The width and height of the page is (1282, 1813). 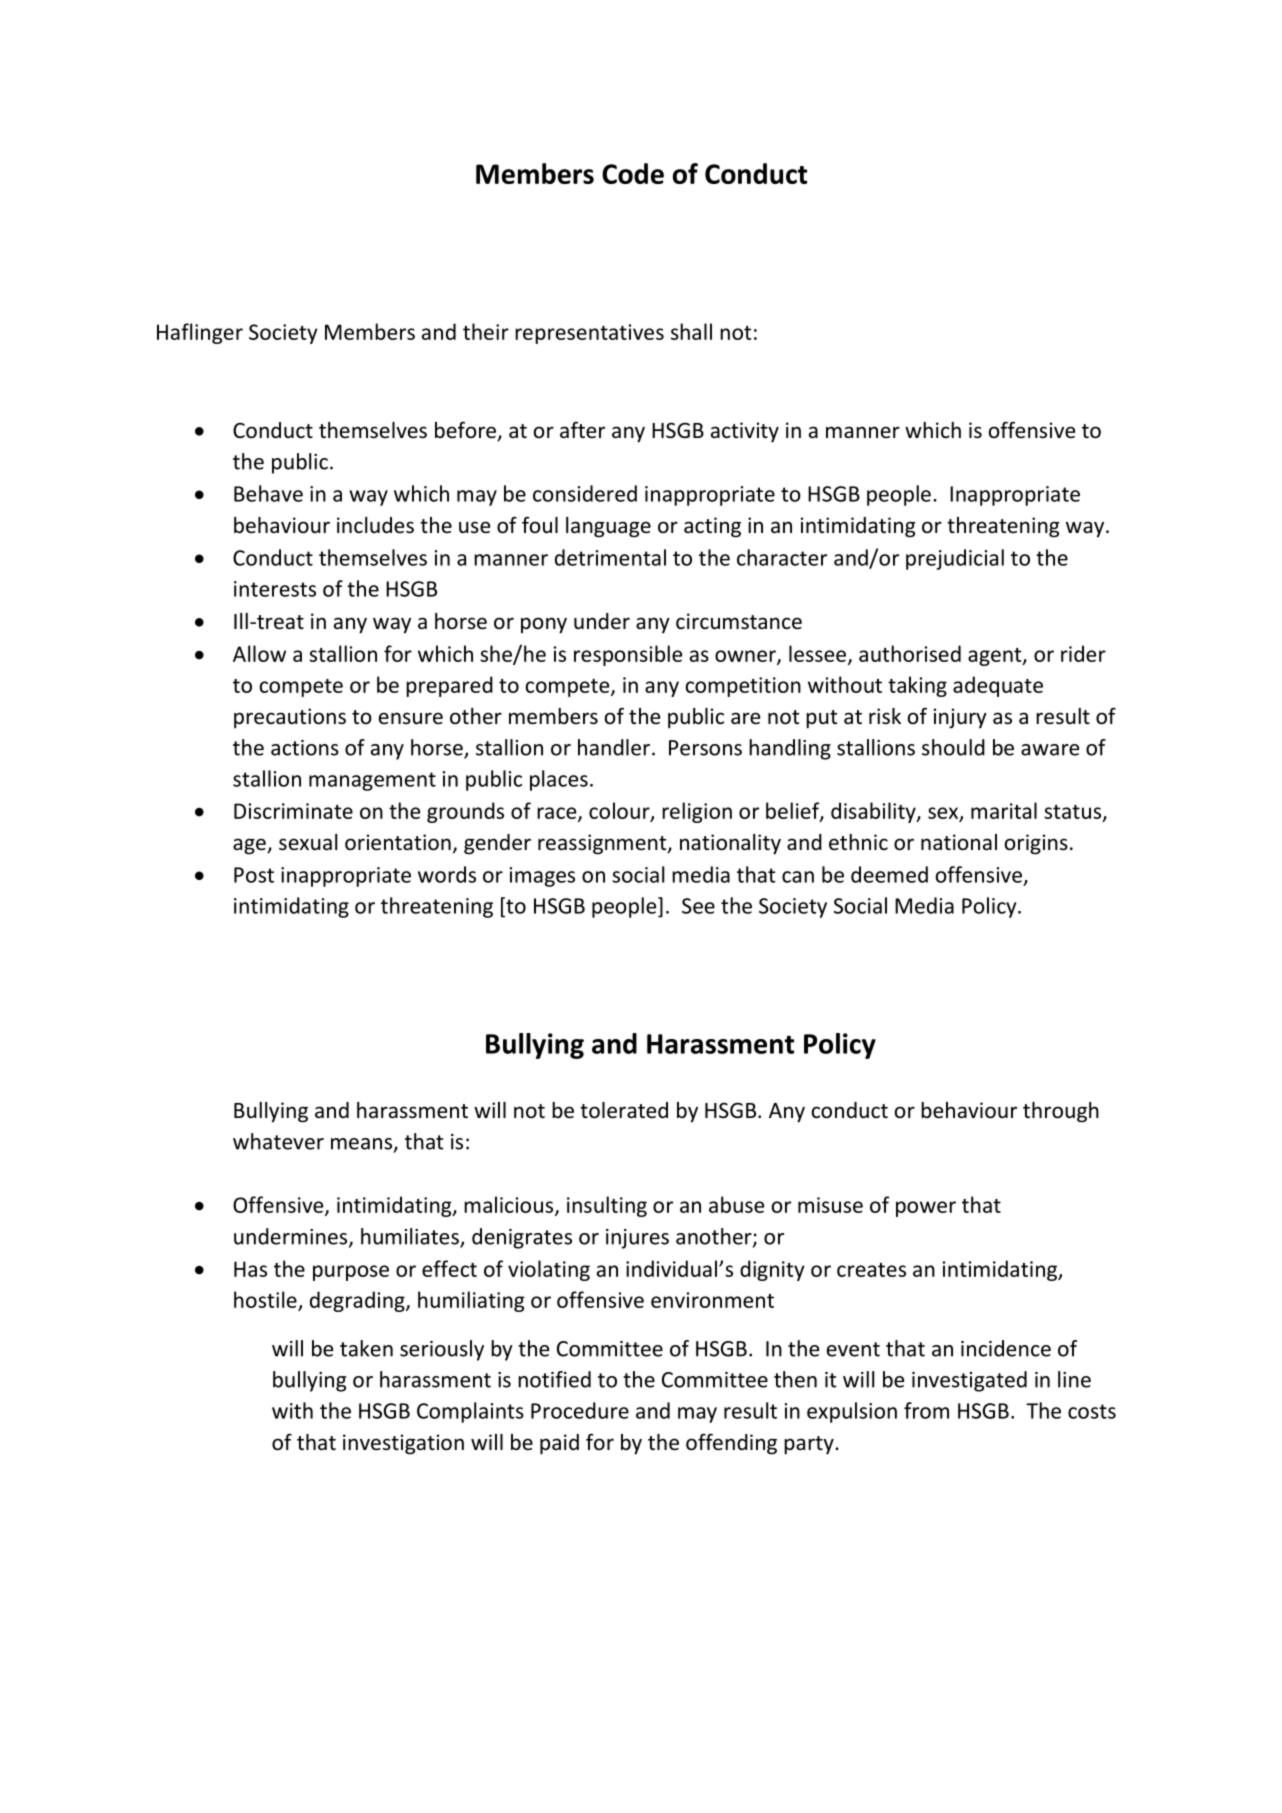 I want to click on adequate, so click(x=998, y=686).
